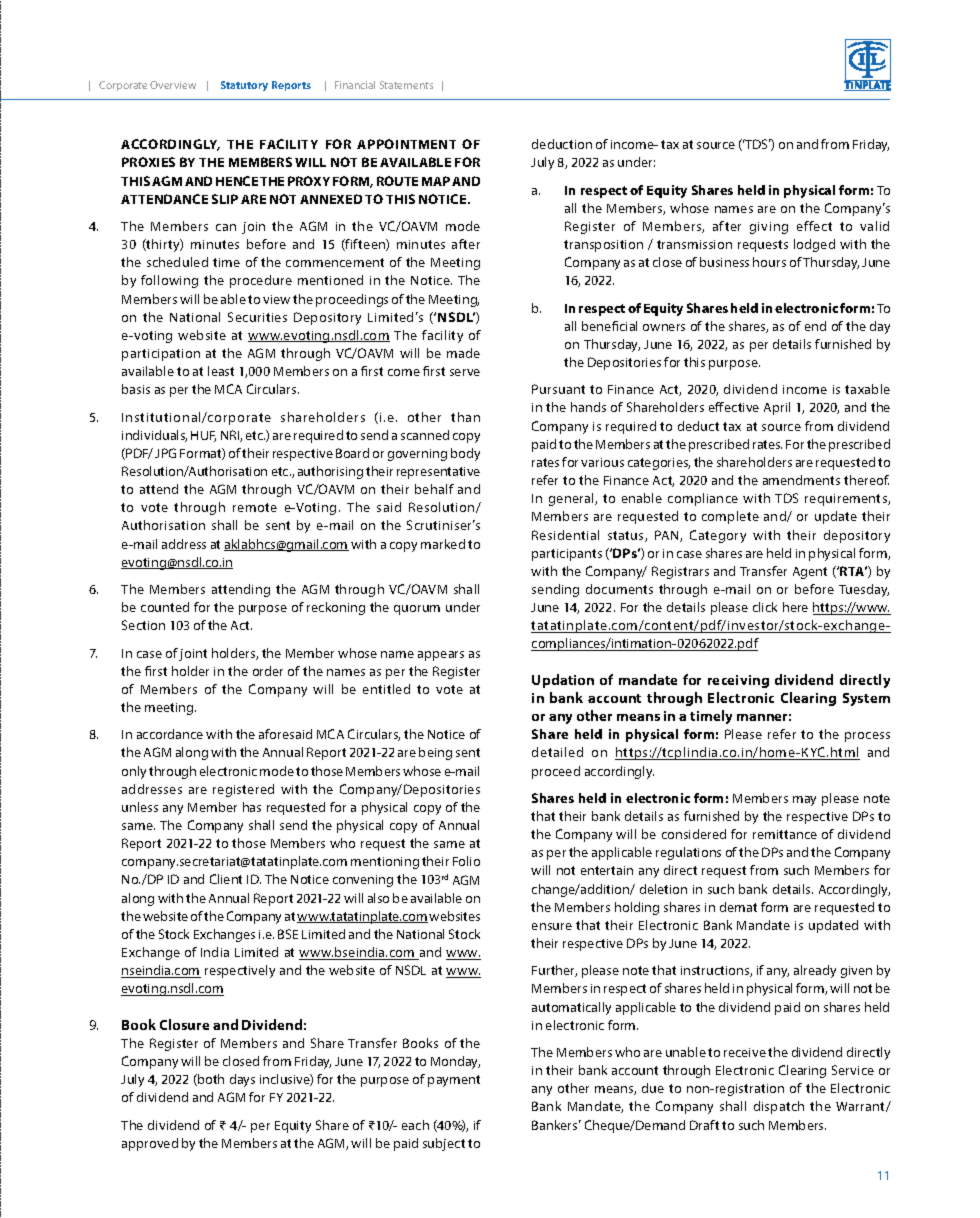 Image resolution: width=980 pixels, height=1218 pixels. I want to click on appears, so click(441, 656).
